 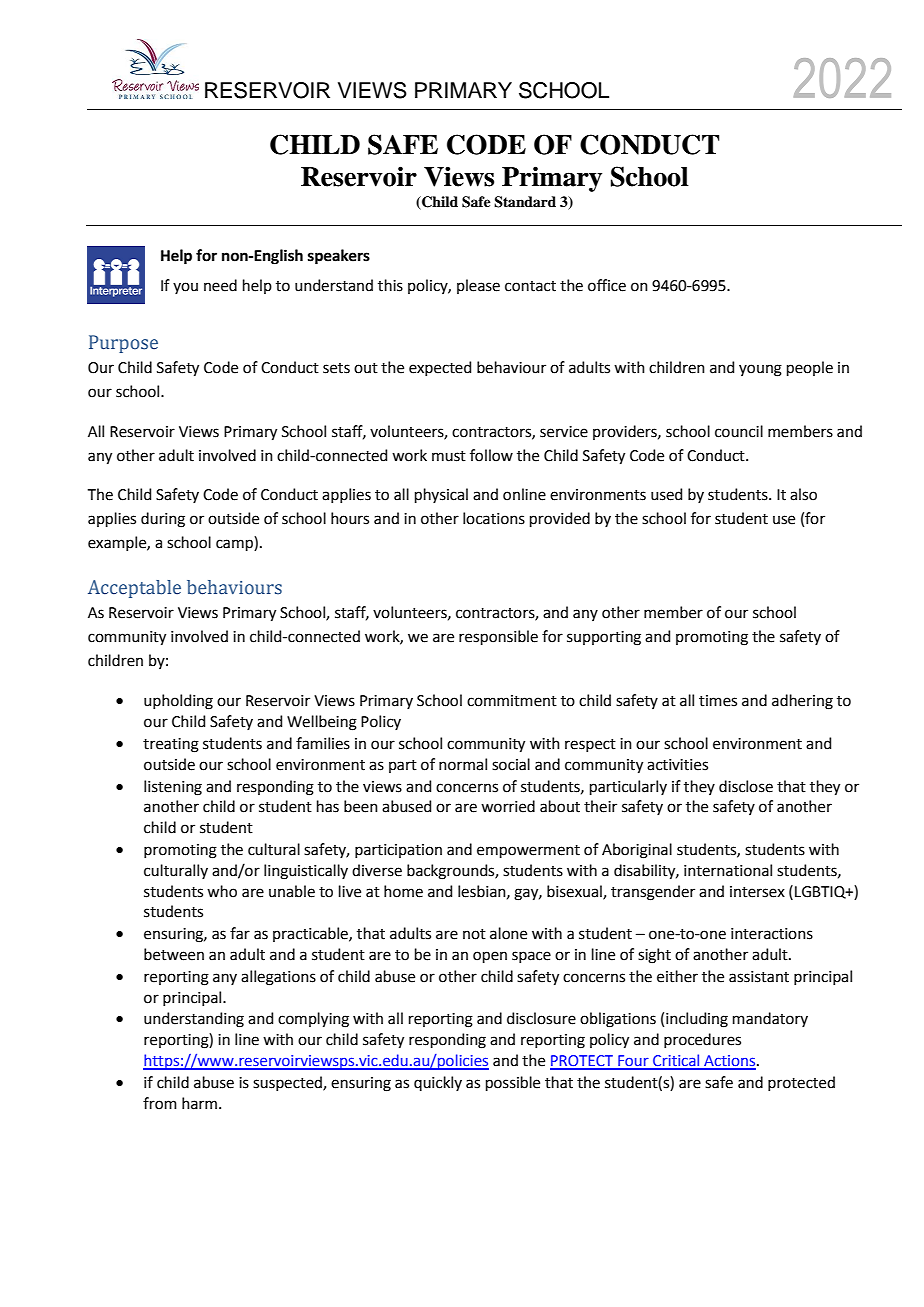 I want to click on empowerment, so click(x=528, y=851).
